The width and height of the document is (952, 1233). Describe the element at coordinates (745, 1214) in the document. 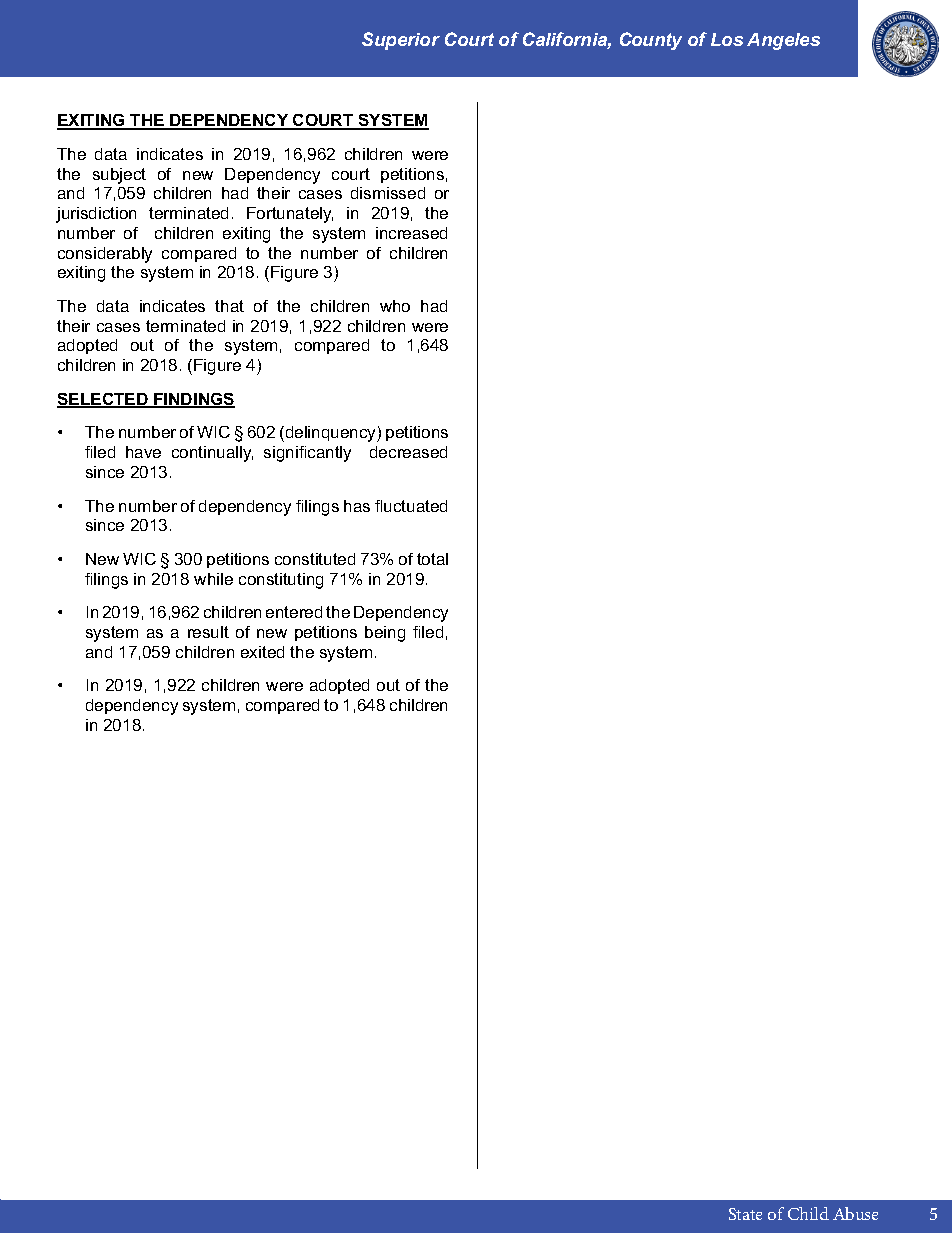

I see `State` at that location.
